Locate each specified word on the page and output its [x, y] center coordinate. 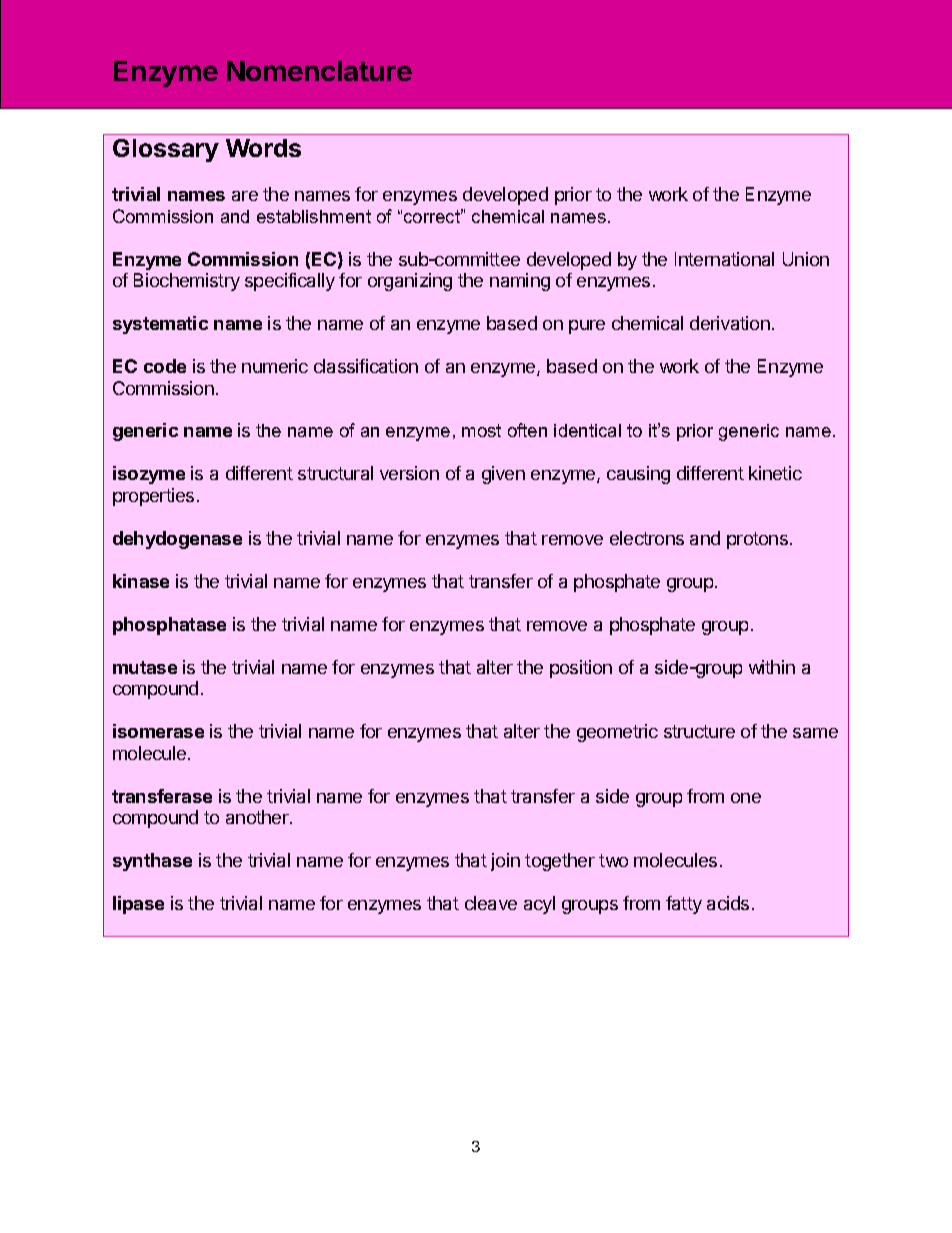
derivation [730, 323]
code [165, 366]
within [772, 667]
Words [263, 148]
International [724, 259]
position [581, 669]
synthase [152, 862]
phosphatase [169, 626]
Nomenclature [319, 71]
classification [366, 366]
